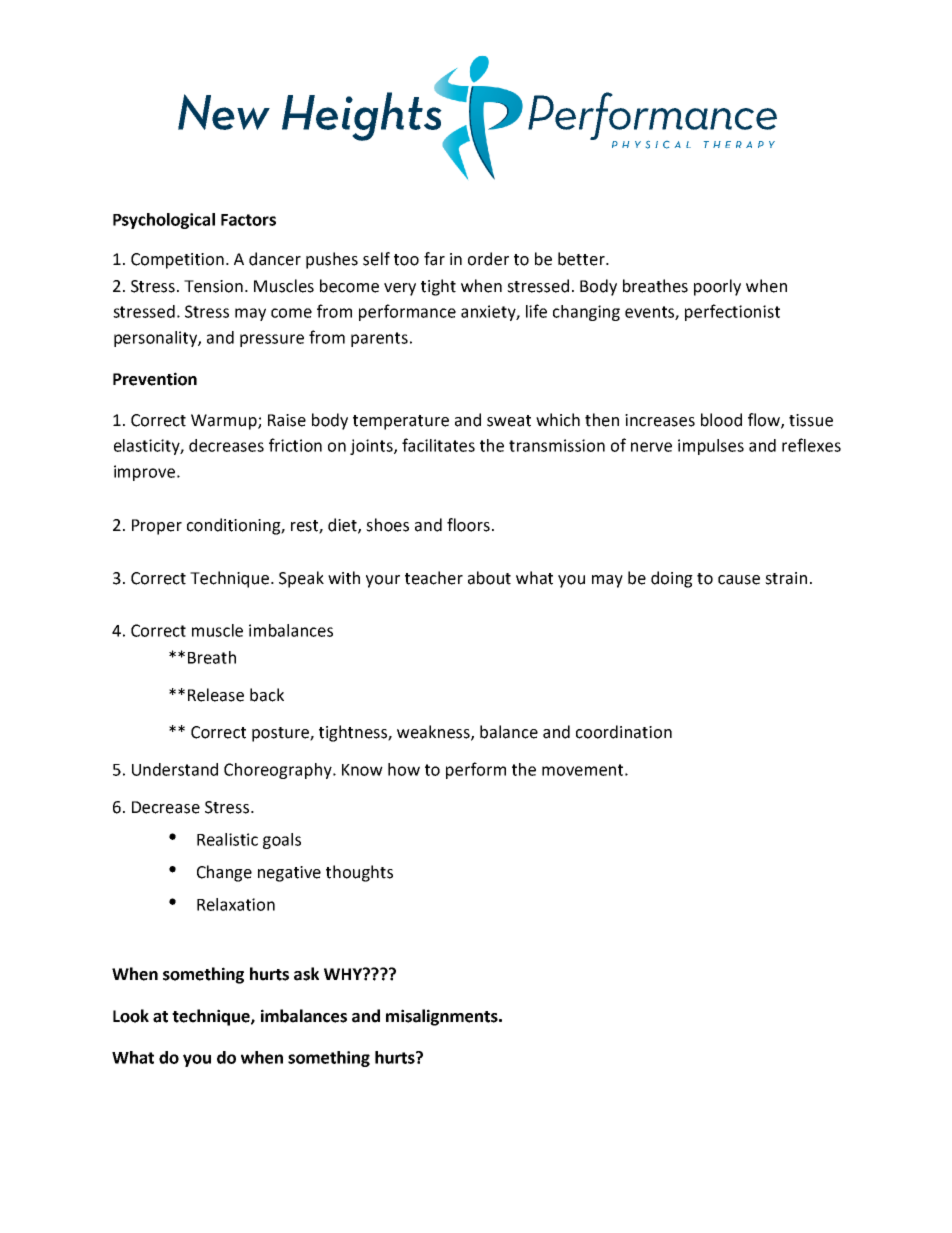  What do you see at coordinates (624, 732) in the screenshot?
I see `coordination` at bounding box center [624, 732].
